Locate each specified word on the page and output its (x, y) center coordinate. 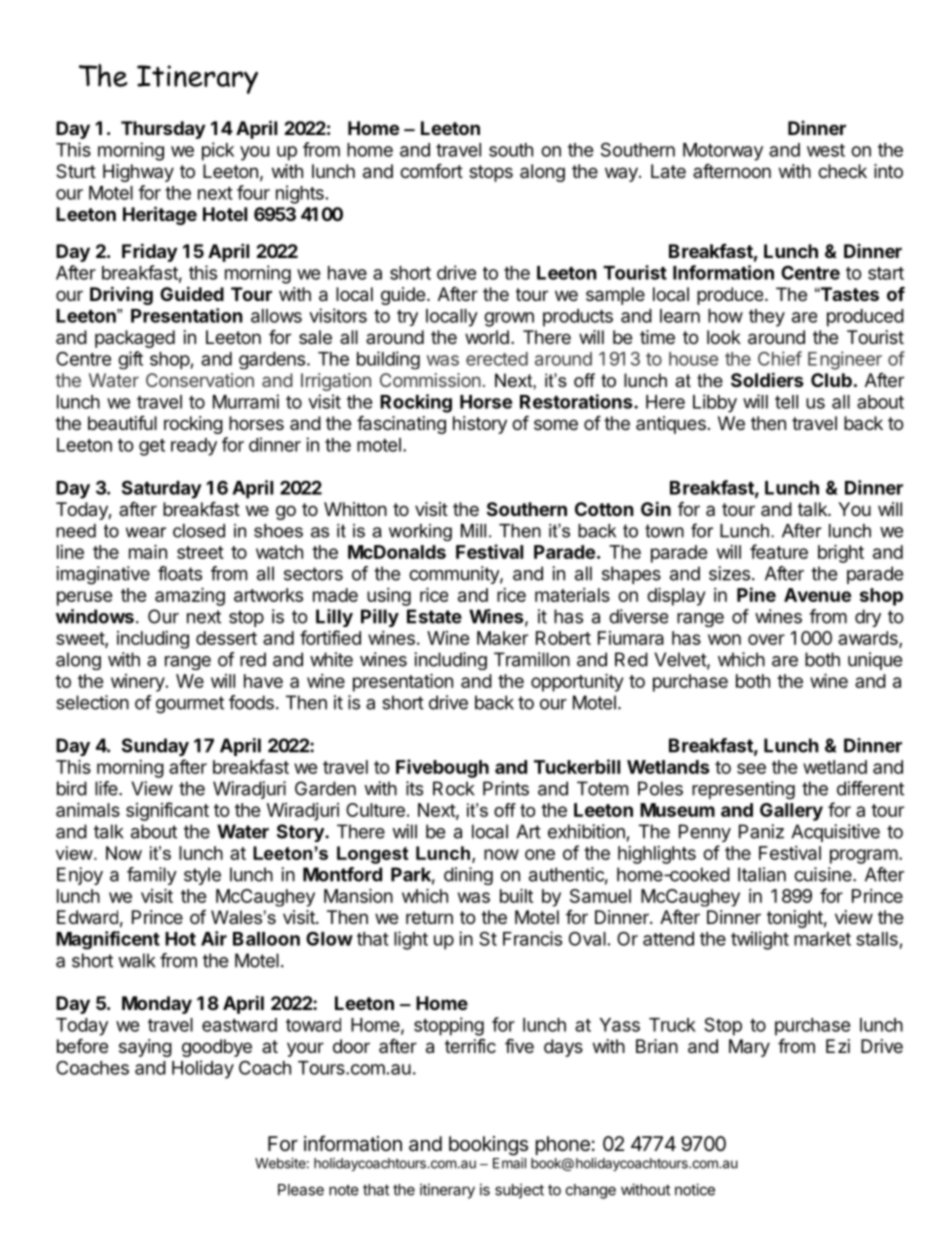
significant (167, 811)
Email (509, 1163)
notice (695, 1189)
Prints (506, 788)
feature (779, 551)
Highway (138, 173)
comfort (431, 170)
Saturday (162, 489)
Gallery (791, 812)
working (420, 532)
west (826, 150)
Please (301, 1190)
